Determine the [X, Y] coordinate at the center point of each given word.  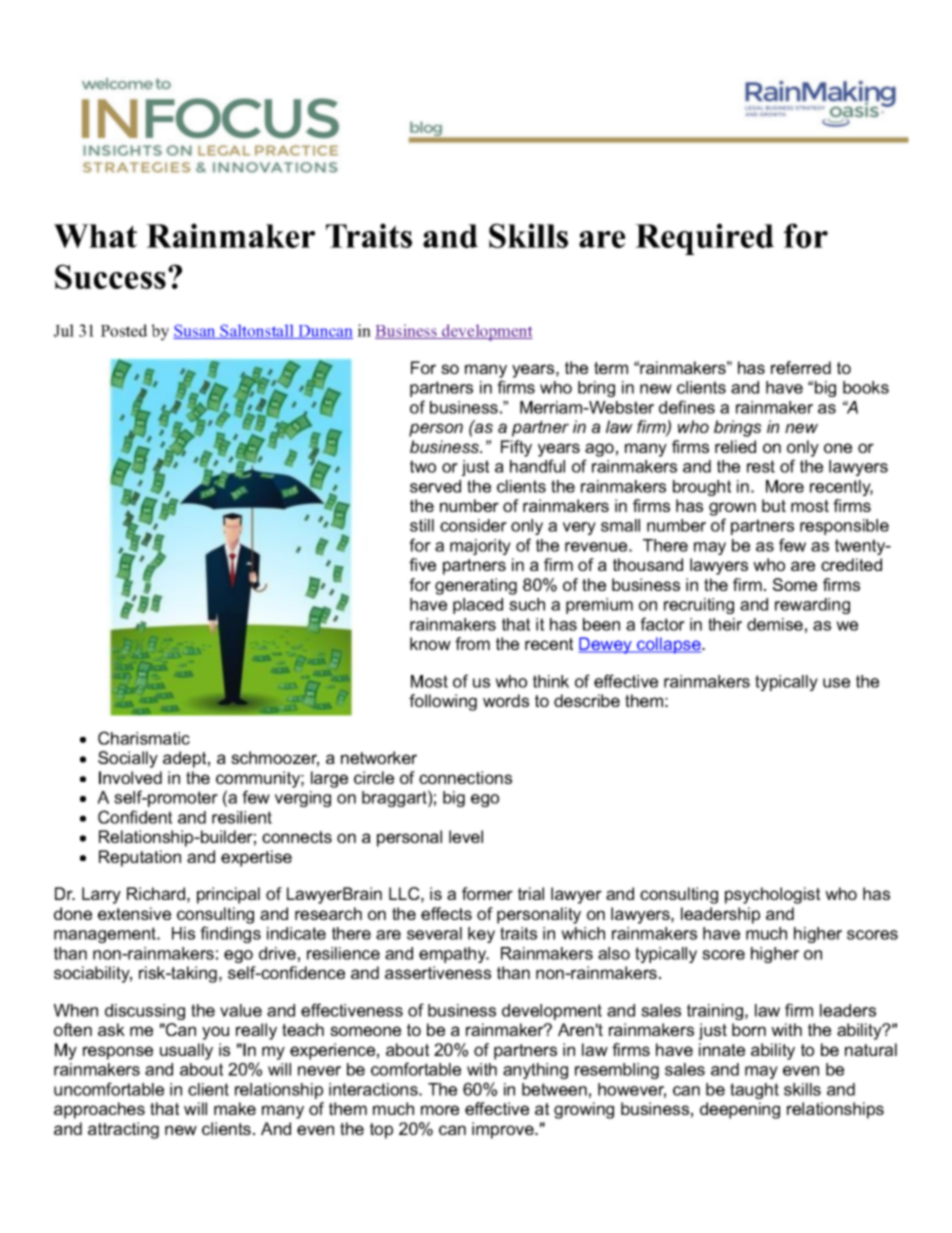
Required [704, 239]
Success [110, 276]
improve [504, 1130]
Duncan [324, 332]
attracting [123, 1130]
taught [754, 1091]
